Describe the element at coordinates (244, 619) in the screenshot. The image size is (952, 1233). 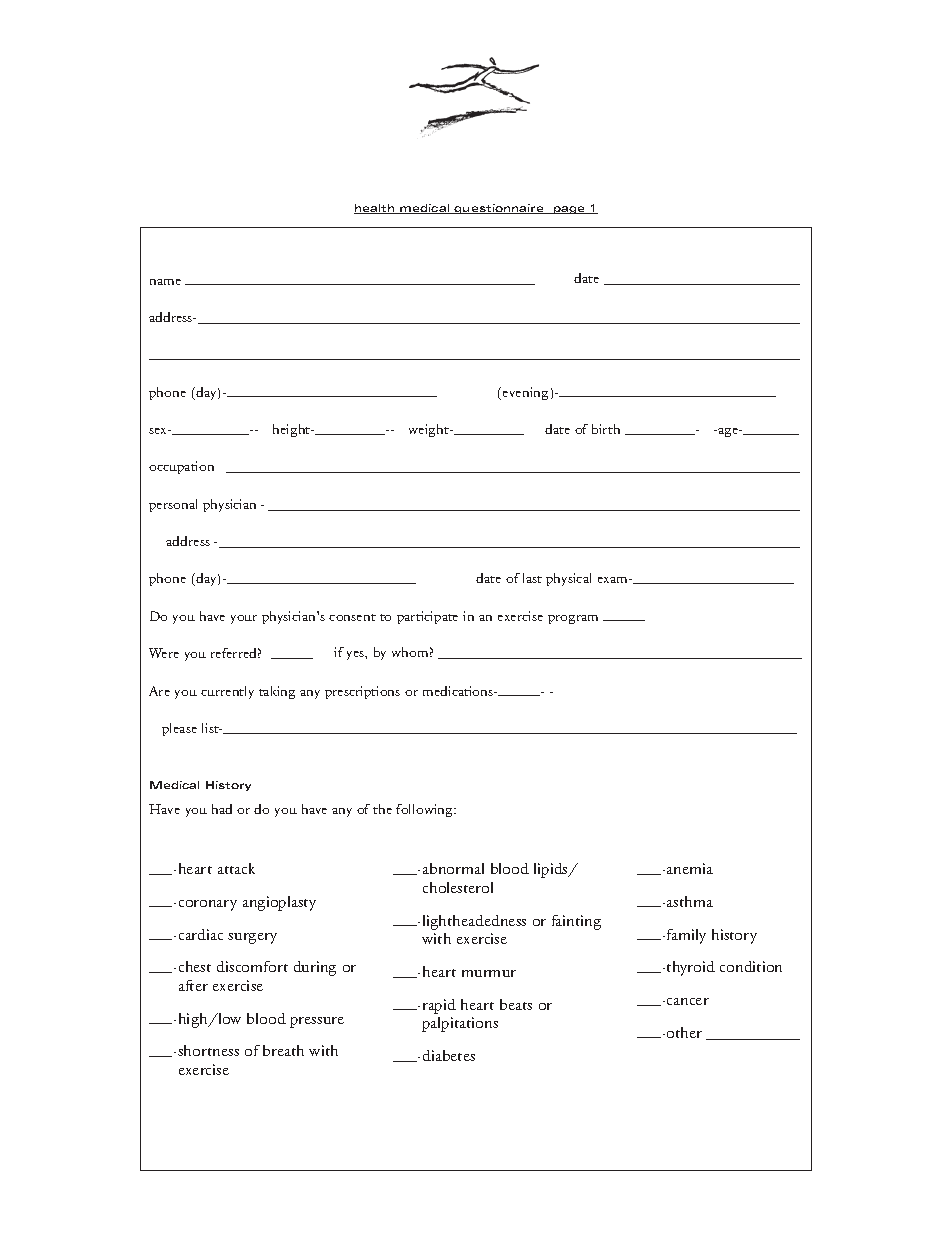
I see `your` at that location.
